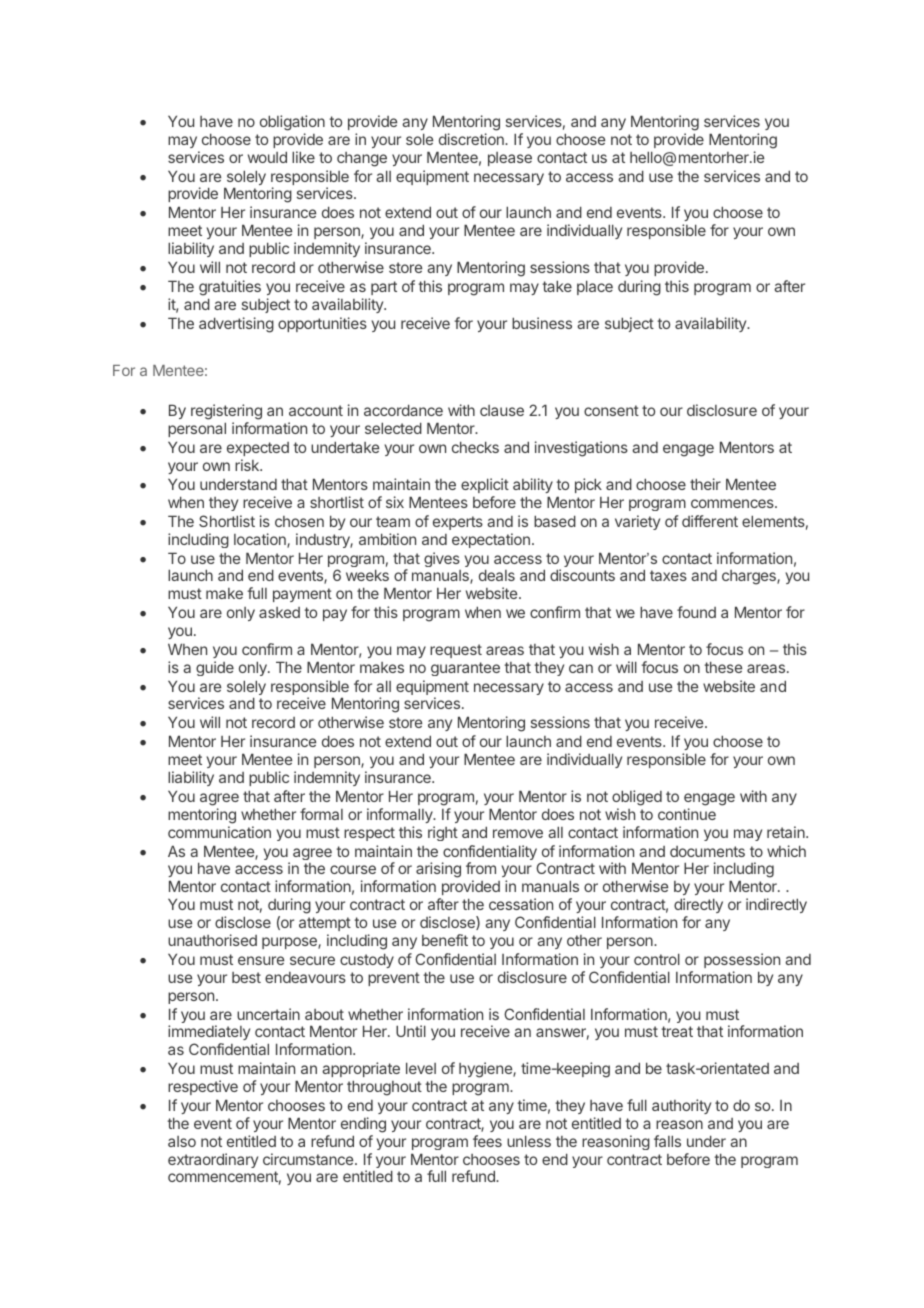 The width and height of the screenshot is (924, 1308). Describe the element at coordinates (485, 485) in the screenshot. I see `explicit` at that location.
